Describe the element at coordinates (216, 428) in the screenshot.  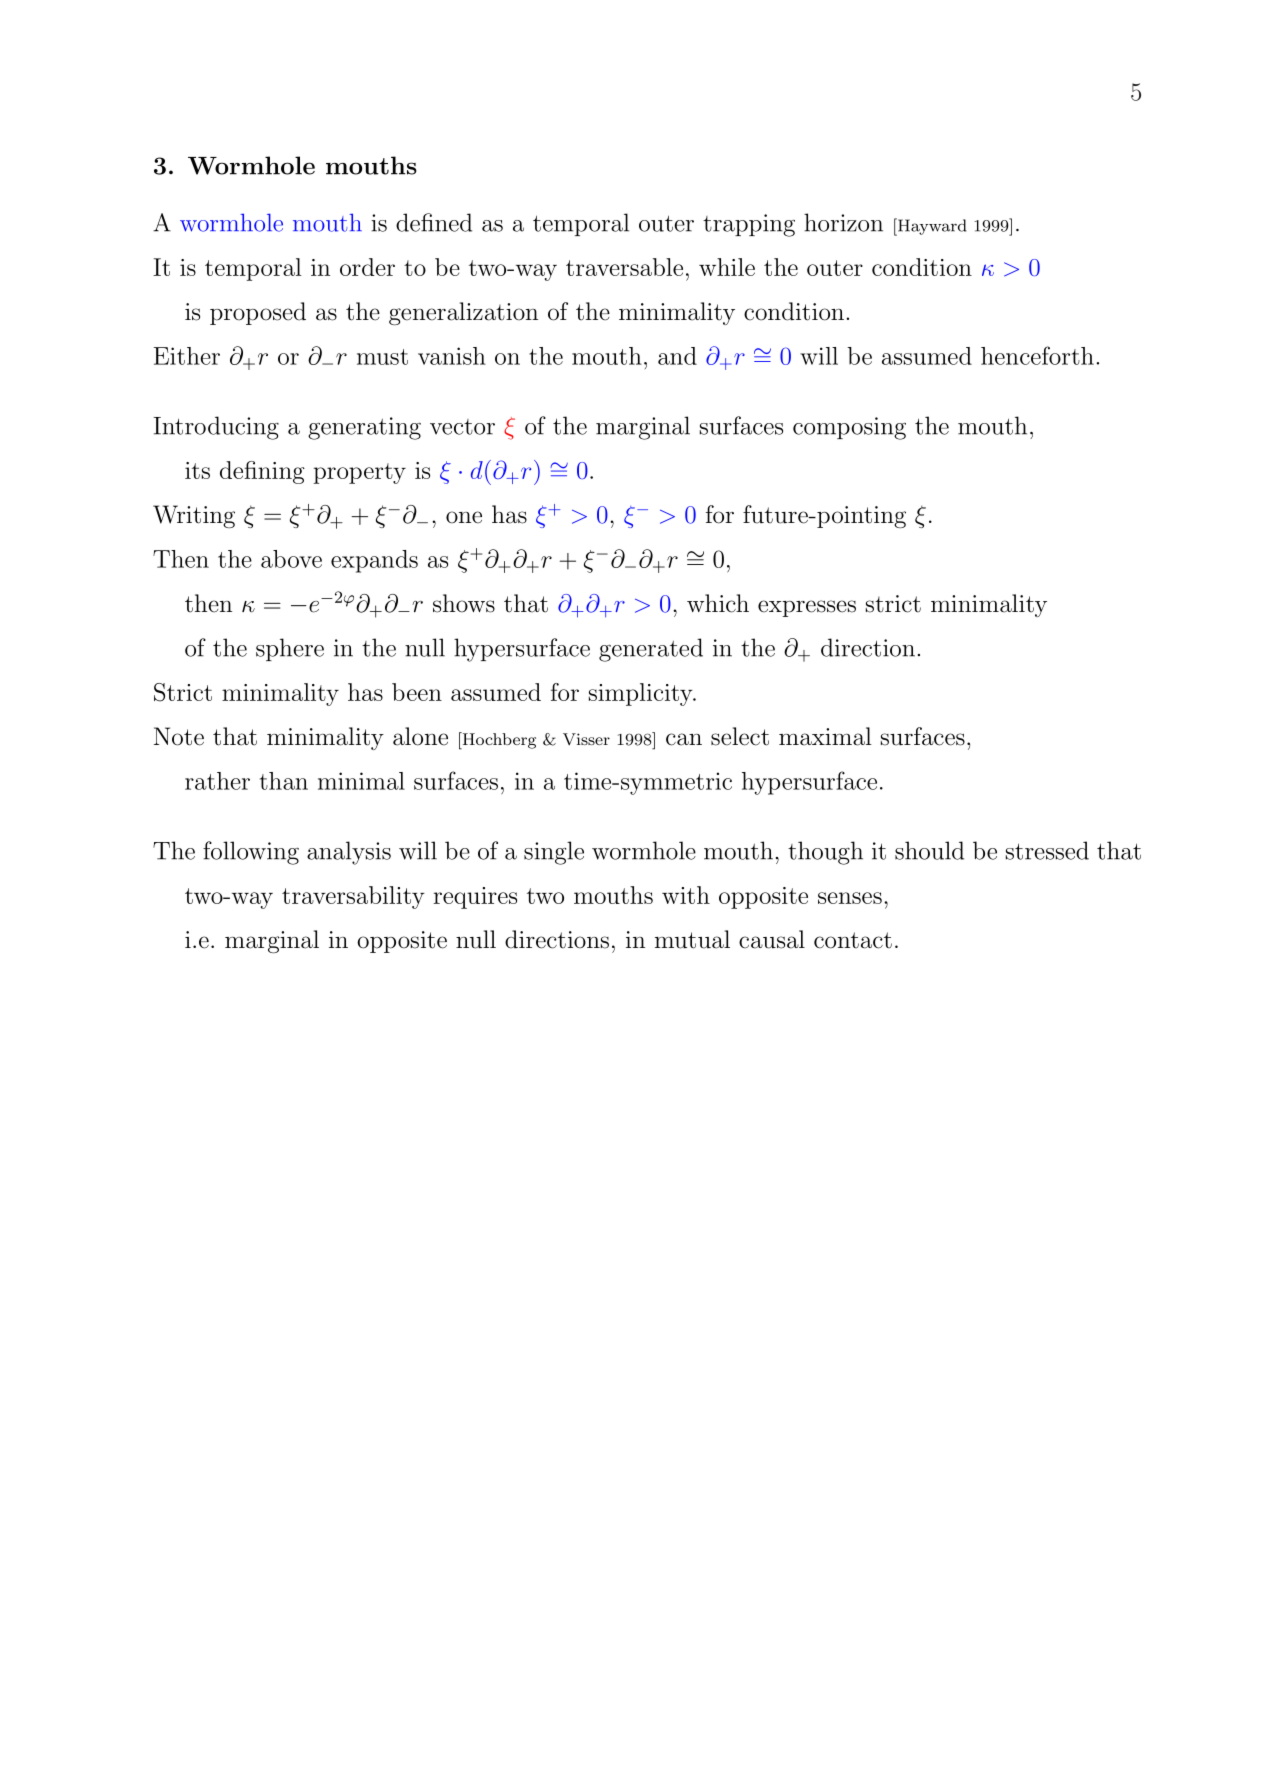
I see `Introducing` at that location.
